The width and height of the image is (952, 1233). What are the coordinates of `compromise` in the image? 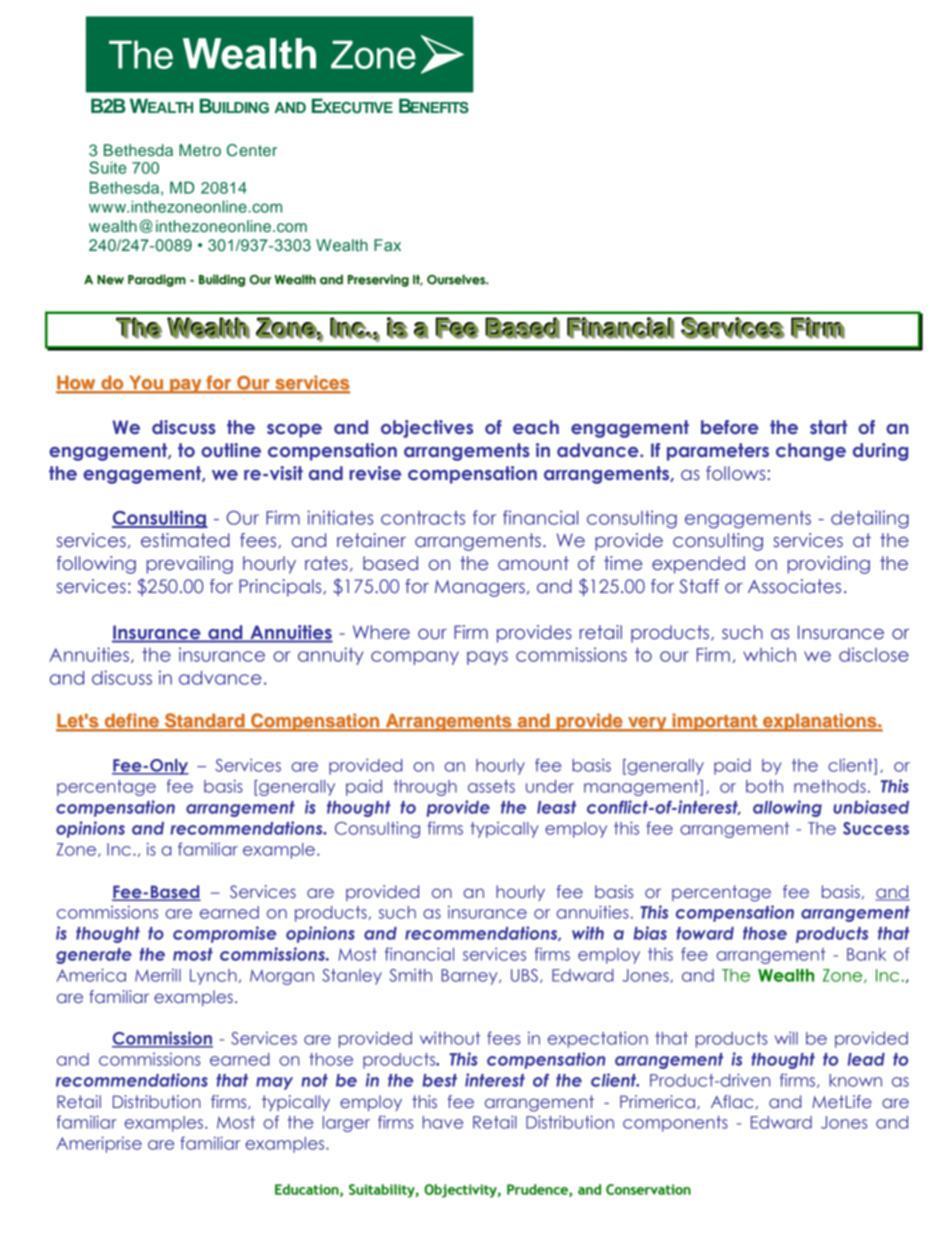 It's located at (224, 934).
